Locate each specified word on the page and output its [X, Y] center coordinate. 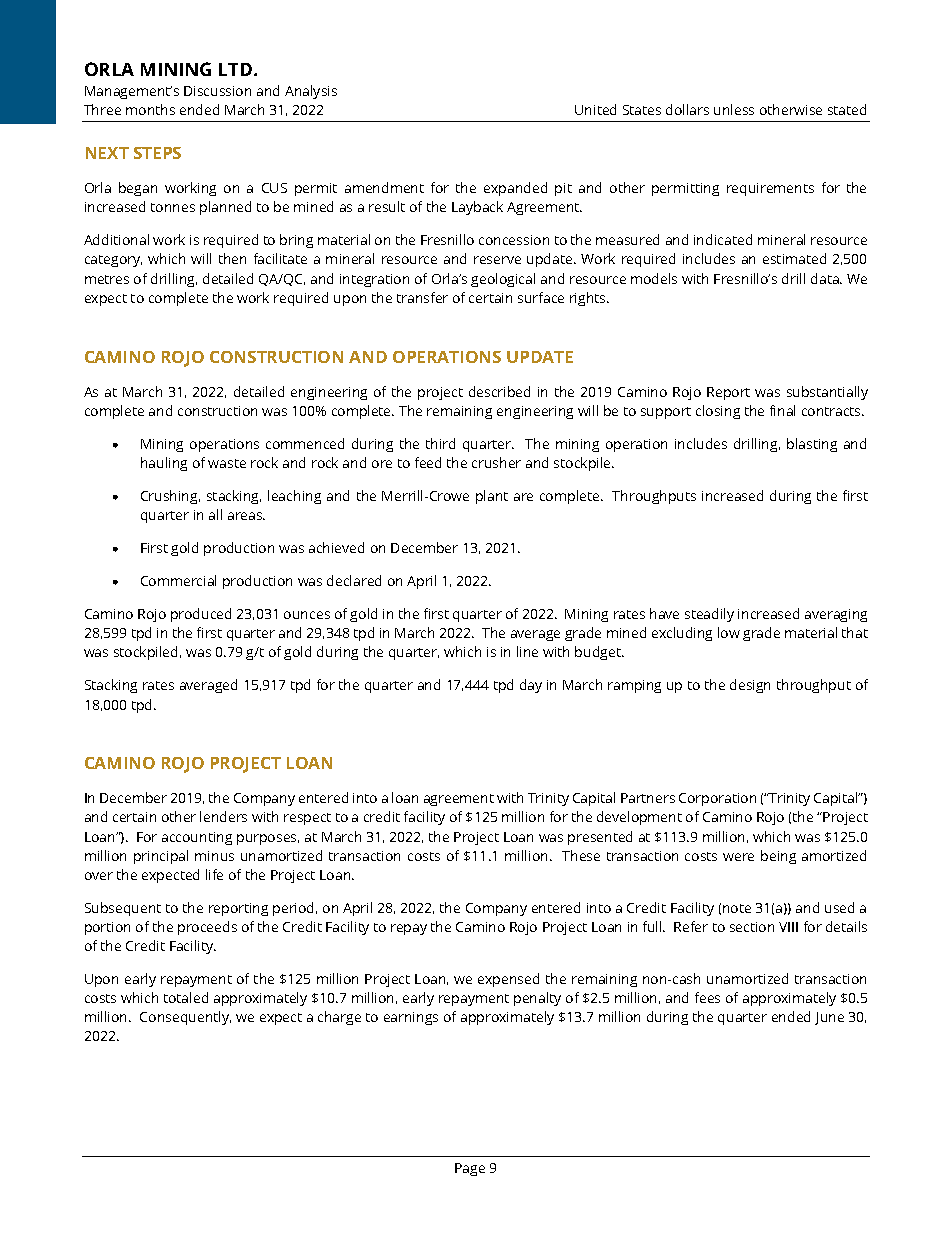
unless [734, 109]
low [729, 632]
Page [470, 1169]
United [595, 109]
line [527, 651]
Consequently [185, 1018]
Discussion [217, 91]
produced [201, 615]
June [829, 1018]
